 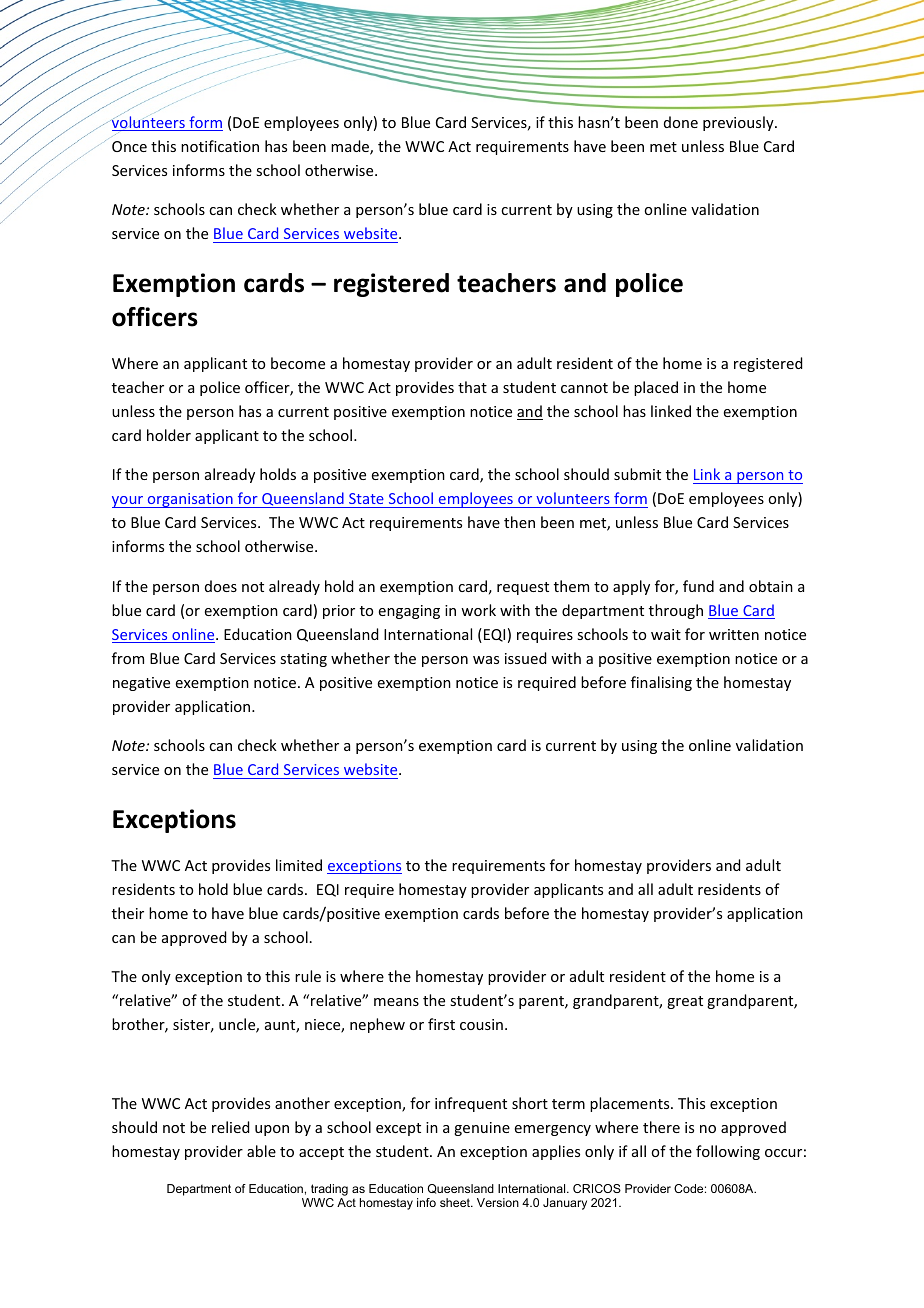 I want to click on fund, so click(x=698, y=586).
